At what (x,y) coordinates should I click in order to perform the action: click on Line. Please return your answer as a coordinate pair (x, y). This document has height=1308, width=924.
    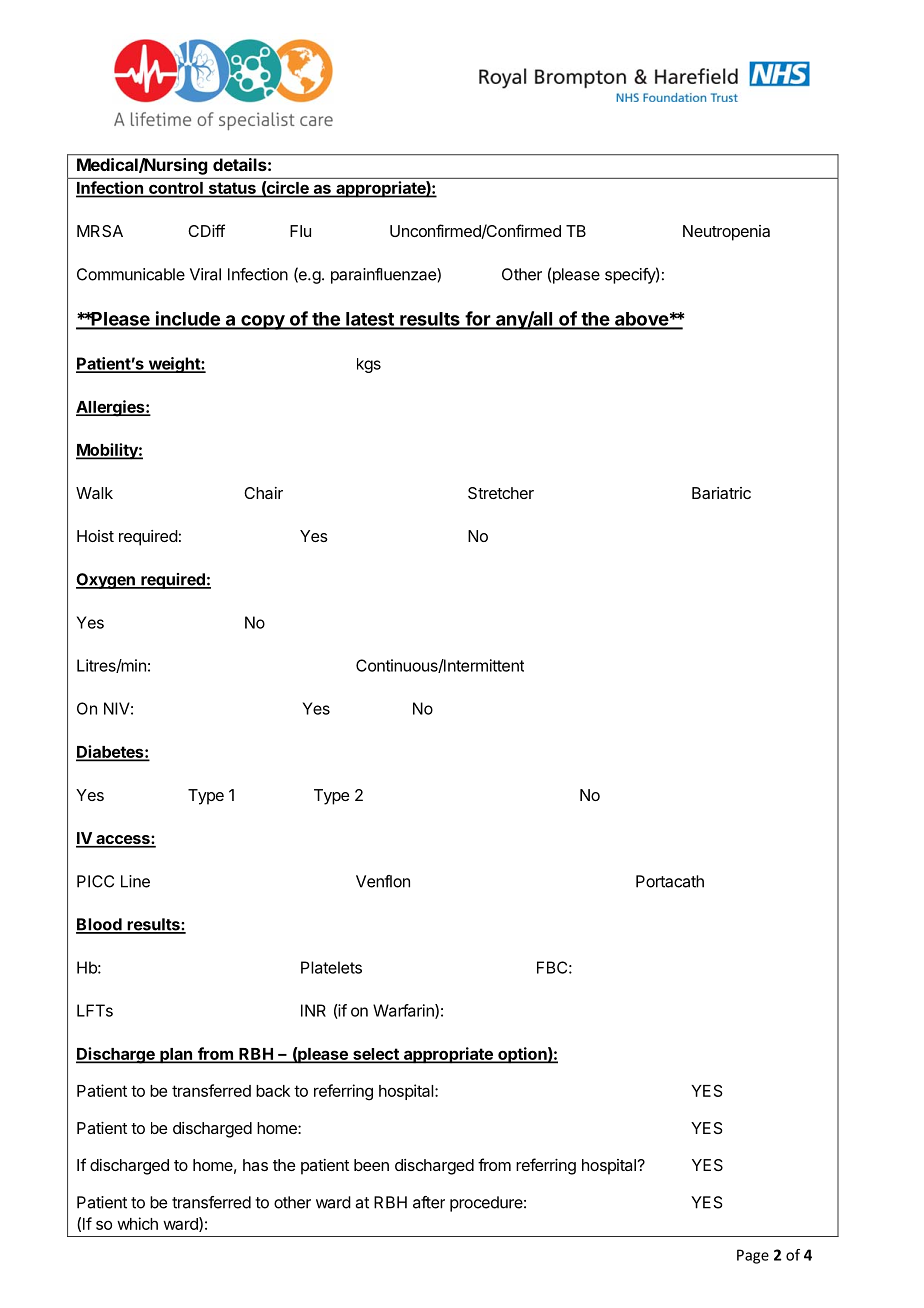
    Looking at the image, I should click on (135, 881).
